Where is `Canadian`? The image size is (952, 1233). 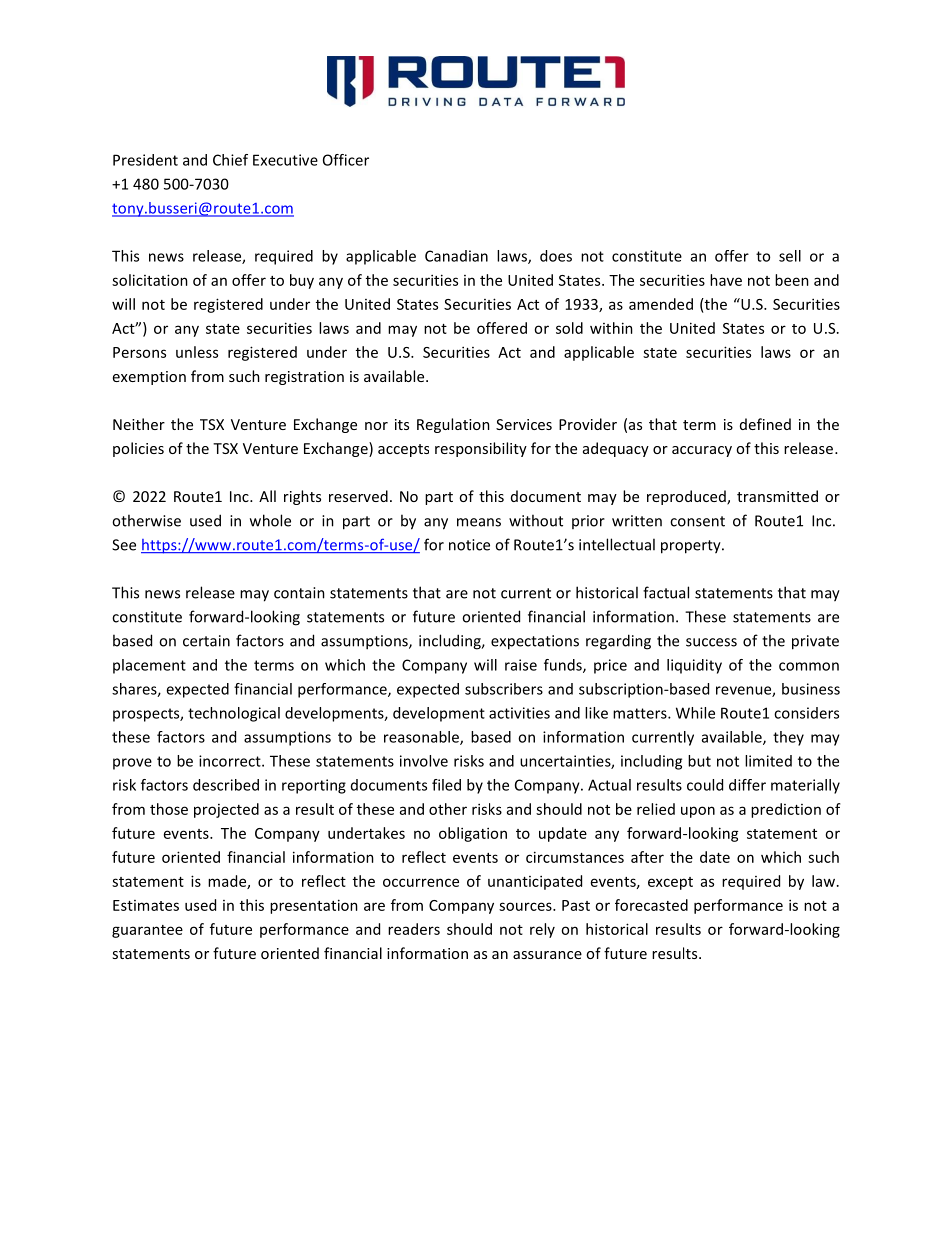 Canadian is located at coordinates (456, 256).
